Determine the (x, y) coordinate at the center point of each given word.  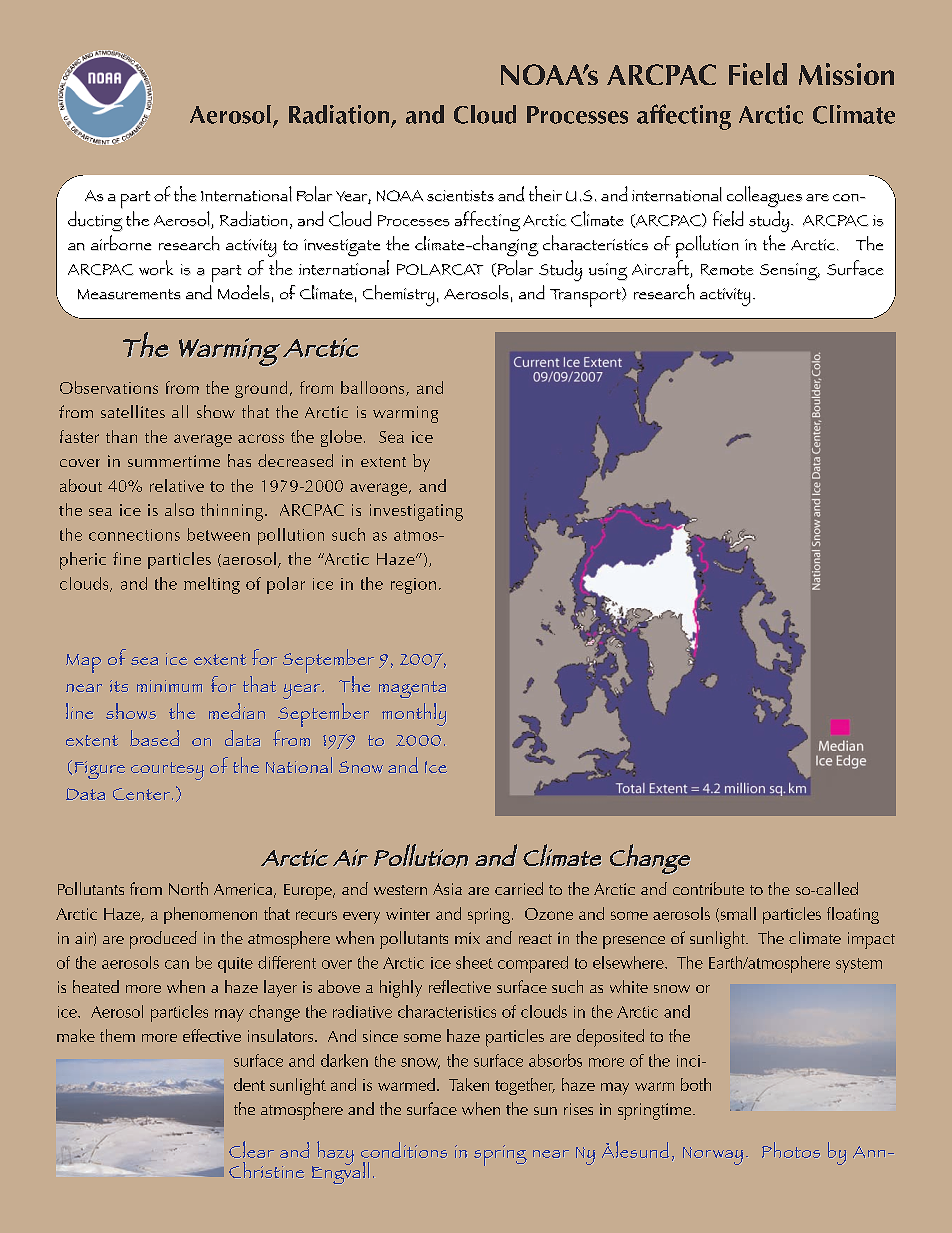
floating (853, 915)
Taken (469, 1084)
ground (261, 389)
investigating (416, 512)
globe (341, 438)
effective (212, 1035)
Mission (846, 74)
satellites (133, 411)
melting (212, 585)
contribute (708, 888)
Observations (109, 387)
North (188, 888)
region (413, 586)
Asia (447, 889)
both (696, 1084)
